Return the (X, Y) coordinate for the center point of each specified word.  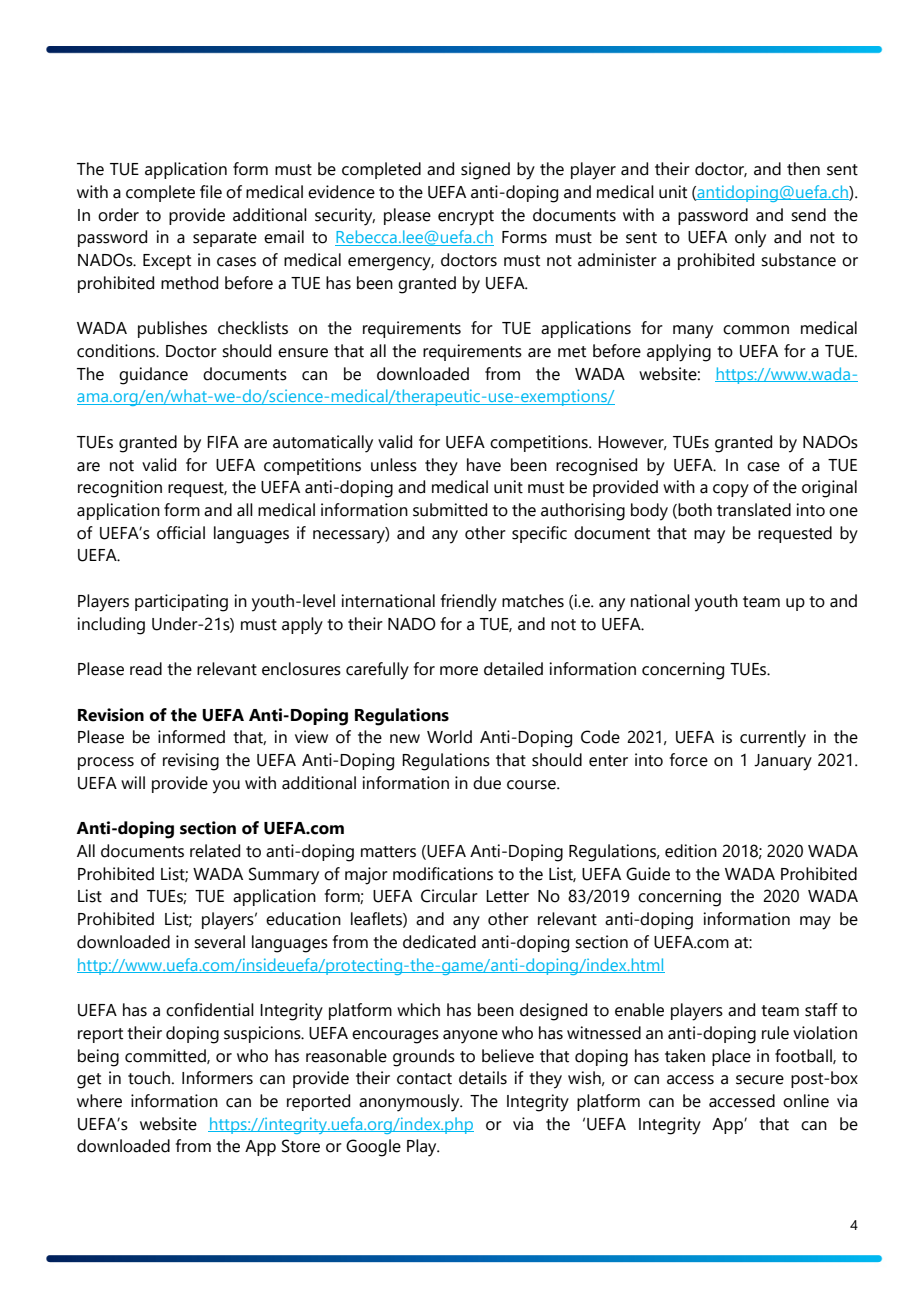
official (181, 533)
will (133, 782)
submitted (450, 510)
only (750, 239)
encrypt (466, 218)
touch (149, 1078)
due (487, 783)
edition (691, 851)
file (211, 192)
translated (754, 510)
